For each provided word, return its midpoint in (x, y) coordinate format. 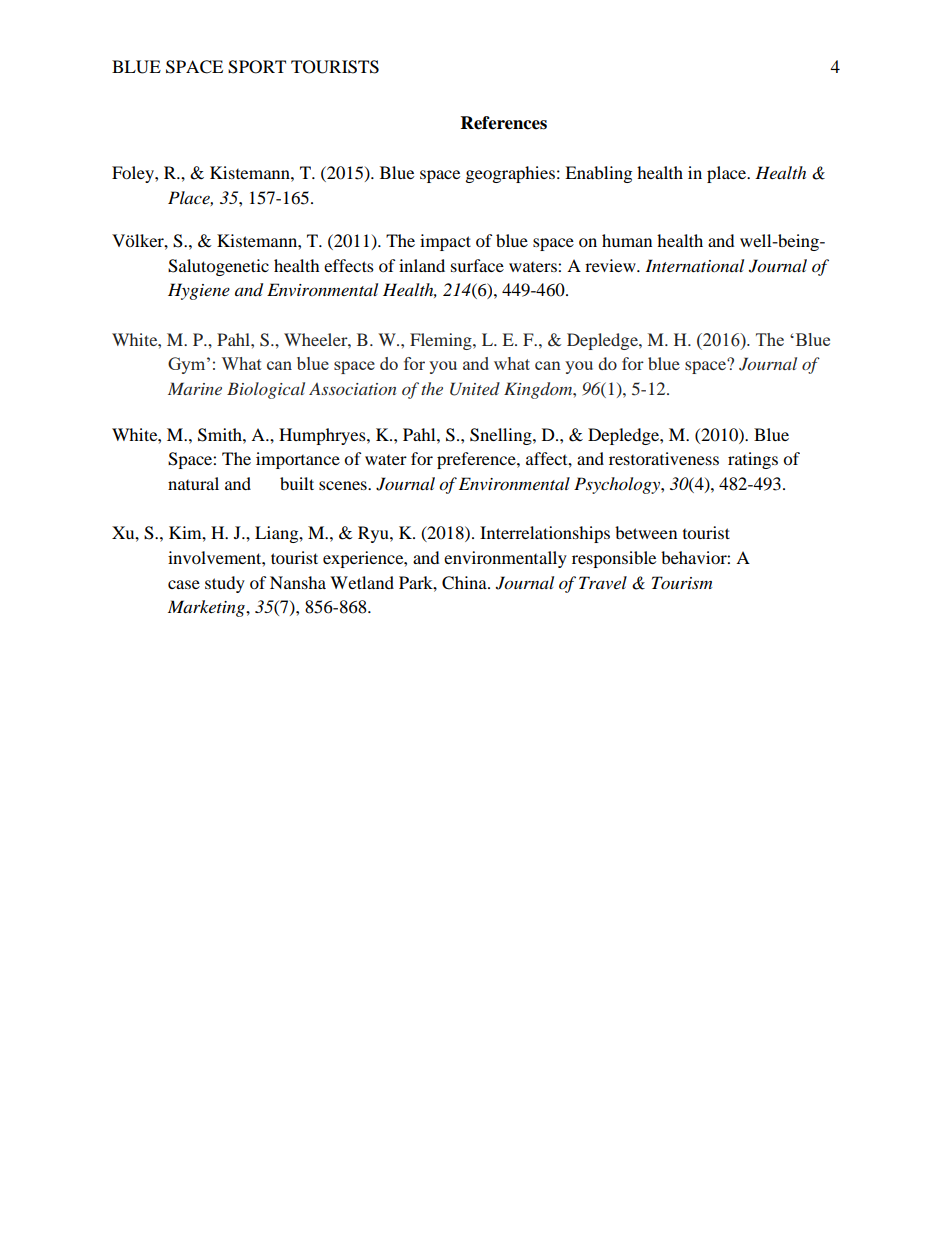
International (694, 265)
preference (477, 460)
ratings (753, 460)
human (627, 240)
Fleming (442, 341)
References (504, 123)
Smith (221, 435)
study (225, 584)
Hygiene (199, 291)
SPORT (257, 67)
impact (445, 242)
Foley (134, 174)
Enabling (598, 174)
